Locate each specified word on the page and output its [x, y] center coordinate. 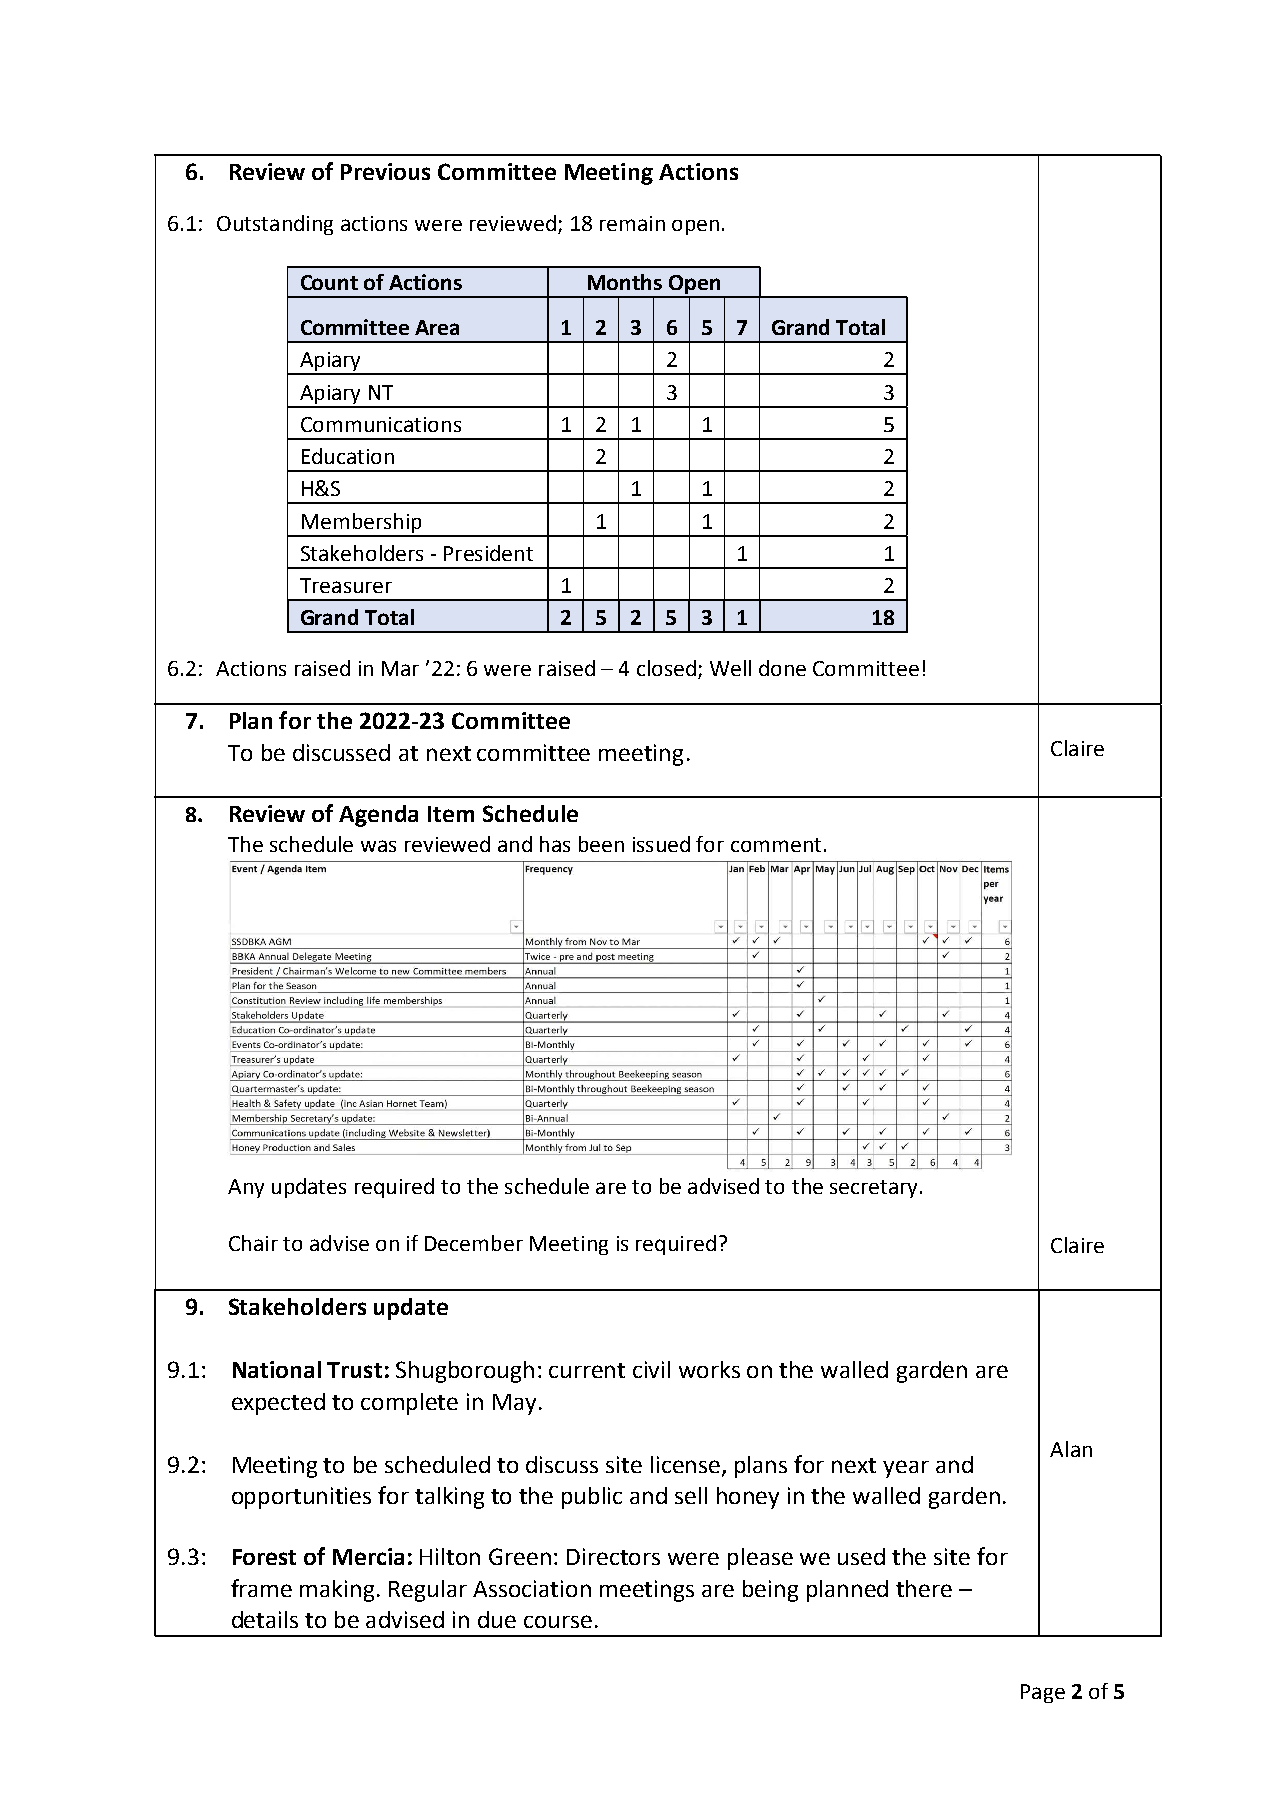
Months [625, 282]
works [709, 1369]
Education [348, 456]
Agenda [378, 816]
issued [661, 844]
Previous [385, 171]
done [782, 668]
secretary [875, 1189]
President [488, 553]
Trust [354, 1370]
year [906, 1469]
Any [246, 1188]
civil [651, 1369]
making [337, 1591]
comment [776, 845]
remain [632, 223]
